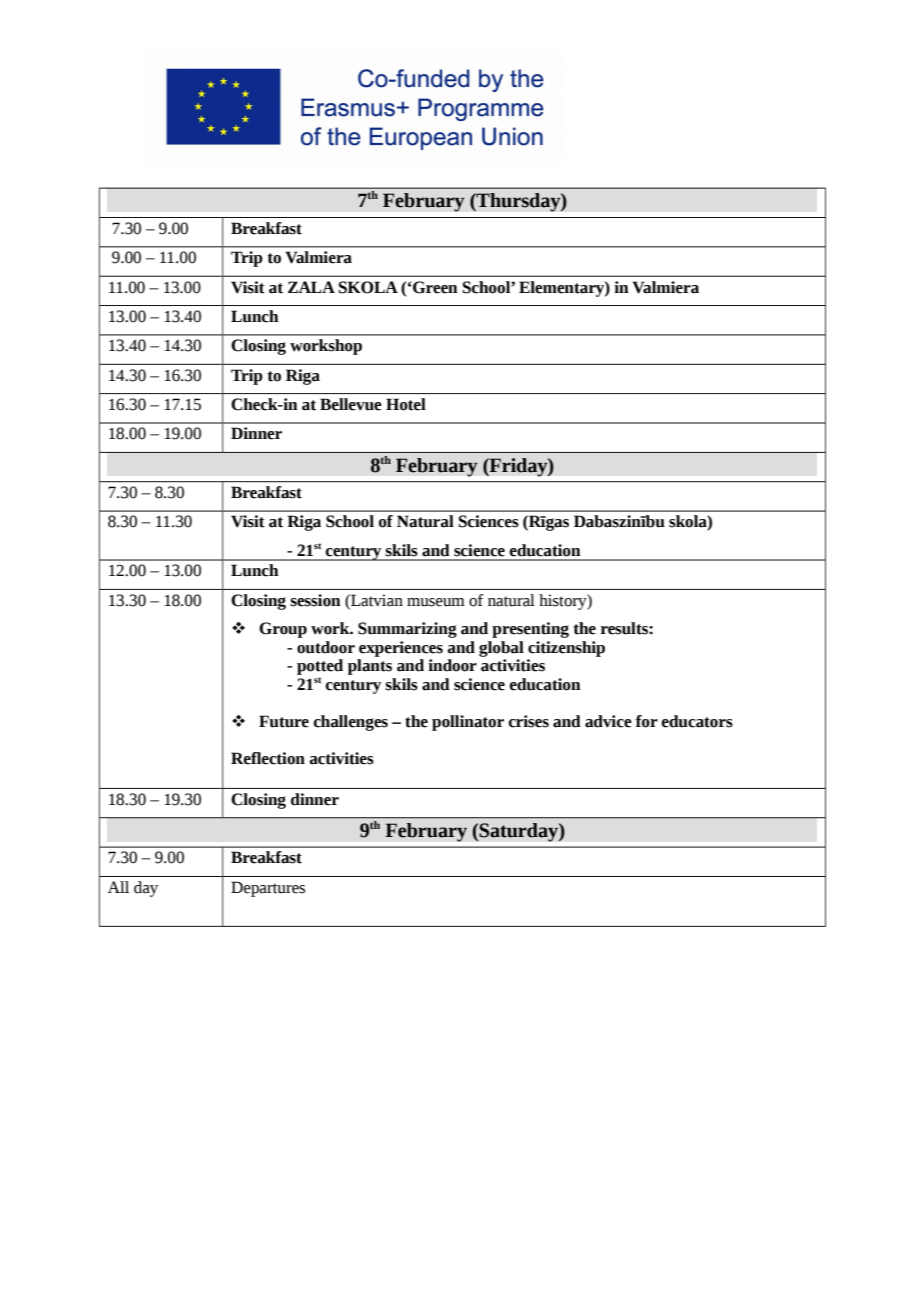 The height and width of the screenshot is (1308, 924). Describe the element at coordinates (436, 602) in the screenshot. I see `museum` at that location.
